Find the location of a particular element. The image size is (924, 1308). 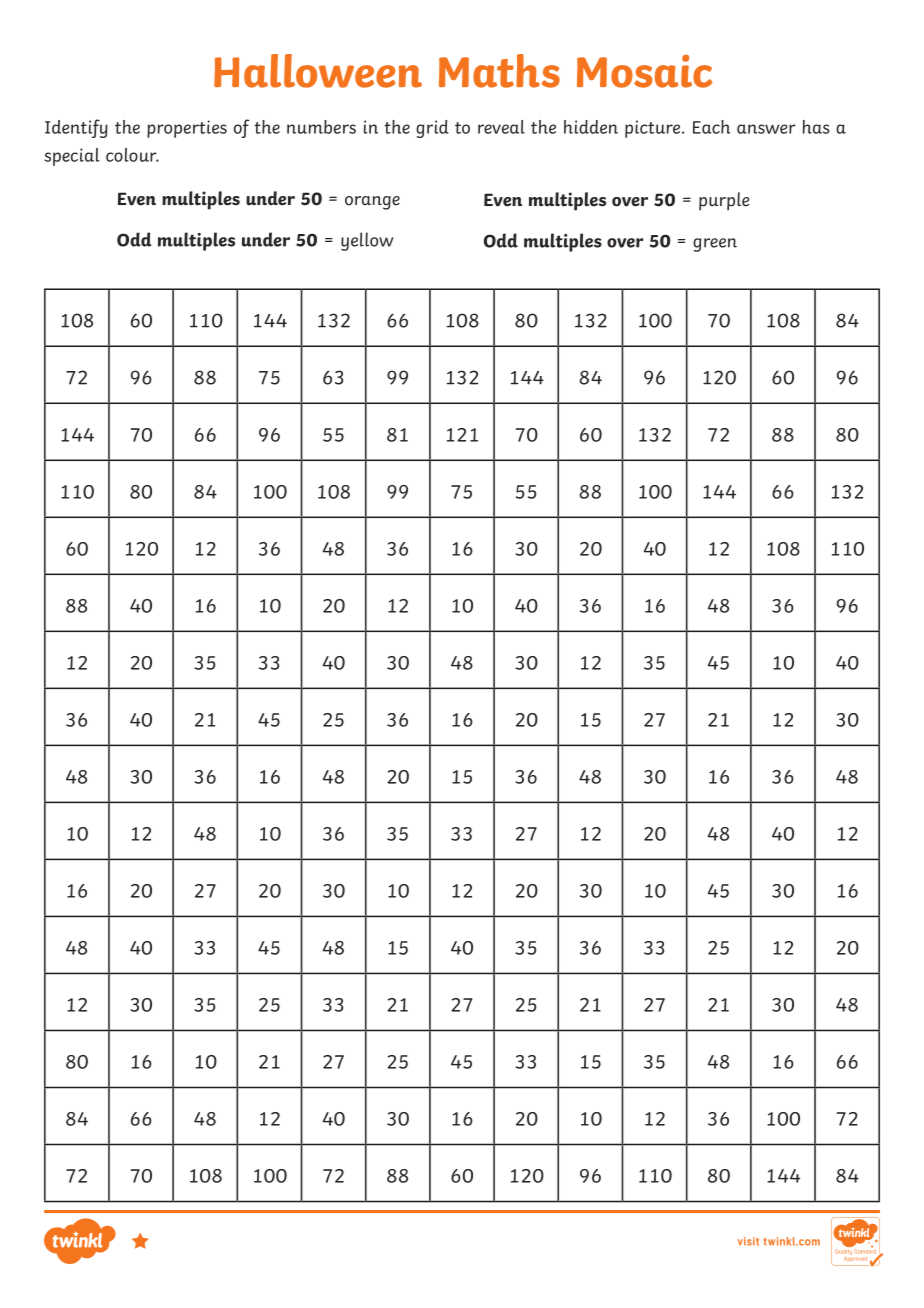

yellow is located at coordinates (367, 241).
